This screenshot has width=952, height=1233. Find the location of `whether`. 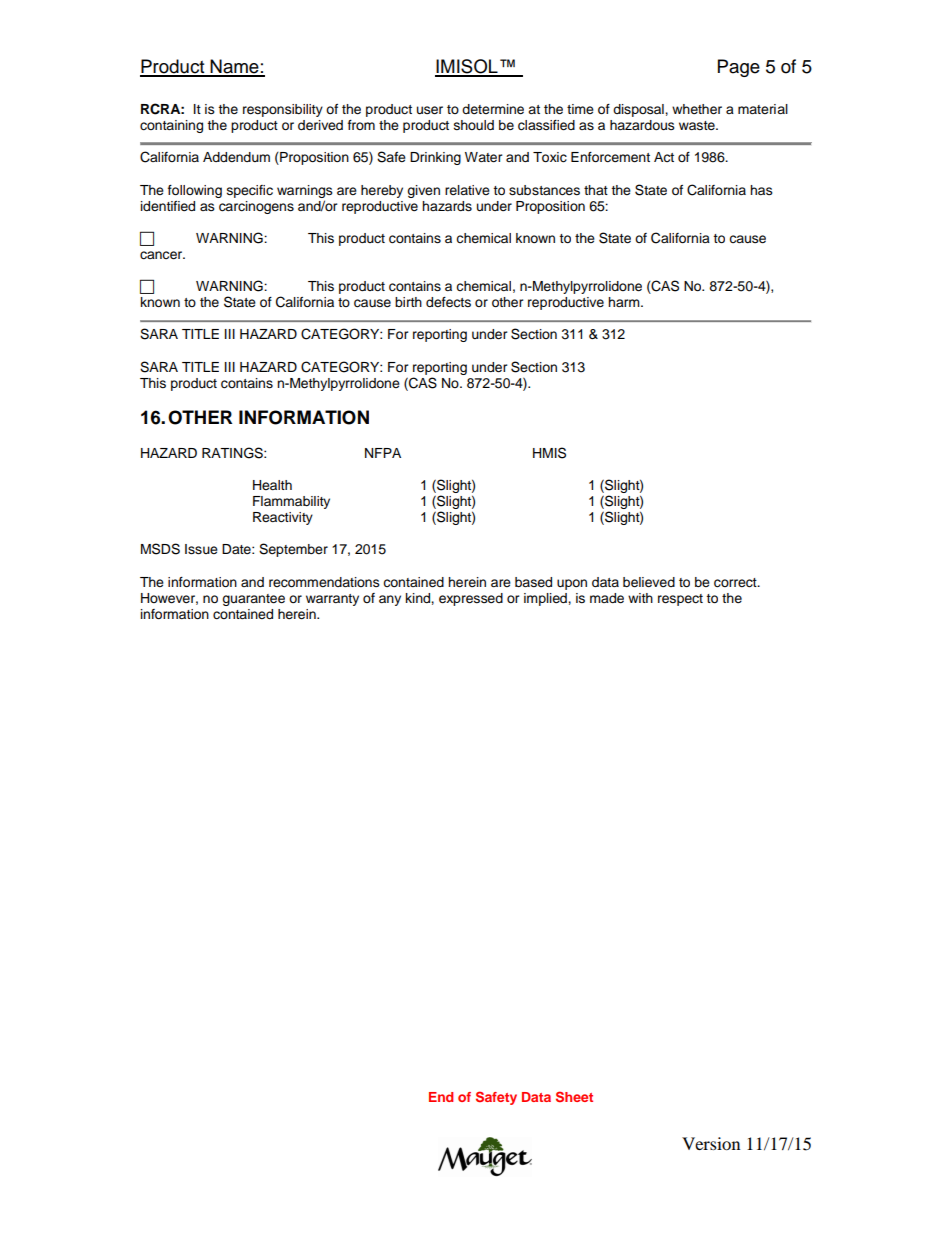

whether is located at coordinates (697, 109).
